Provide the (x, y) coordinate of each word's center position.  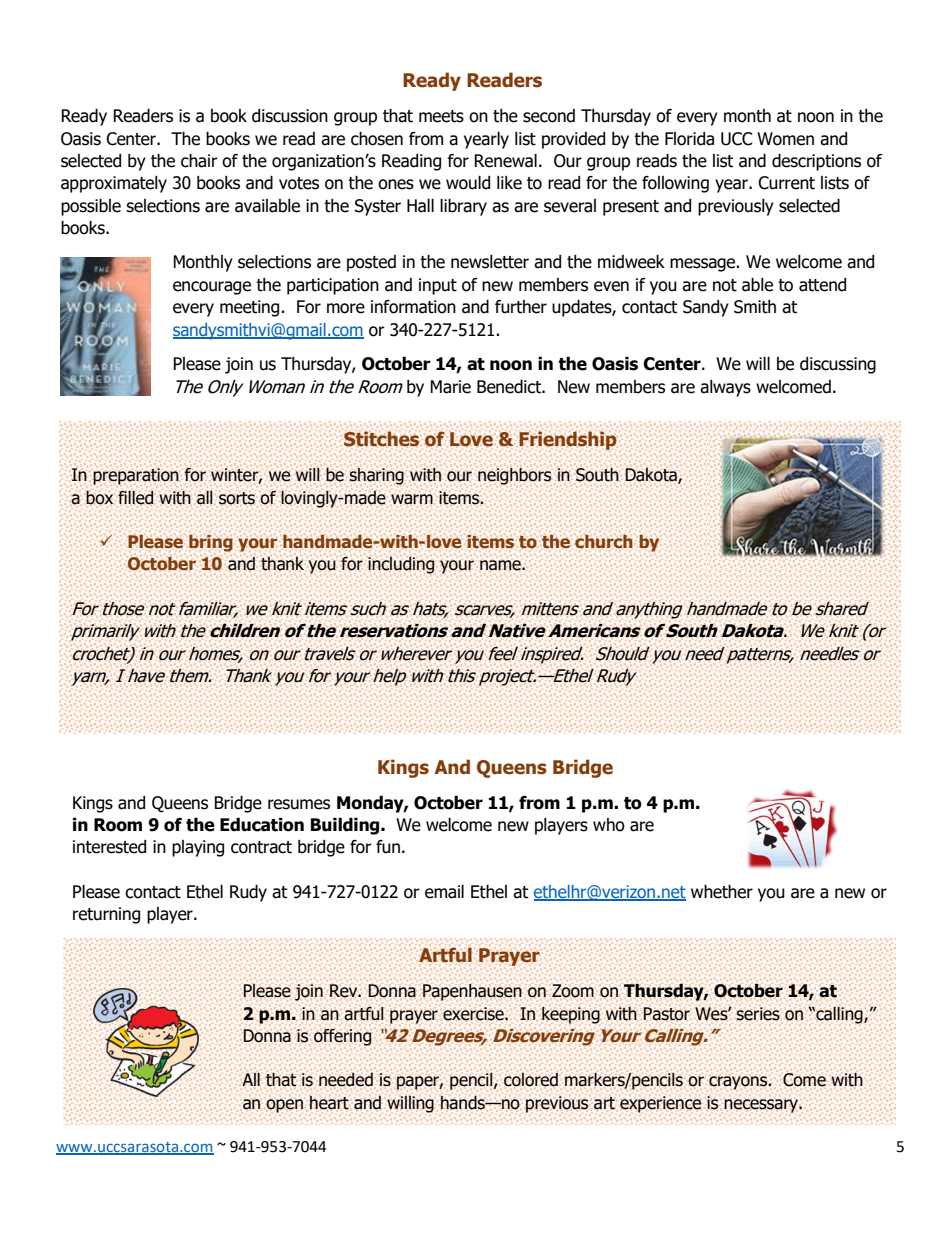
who (609, 825)
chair (199, 161)
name (501, 565)
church (604, 541)
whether (722, 892)
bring (211, 543)
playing (198, 848)
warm (412, 499)
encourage (212, 288)
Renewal (505, 161)
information (413, 307)
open (284, 1106)
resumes (299, 804)
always (725, 388)
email (444, 892)
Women (785, 139)
